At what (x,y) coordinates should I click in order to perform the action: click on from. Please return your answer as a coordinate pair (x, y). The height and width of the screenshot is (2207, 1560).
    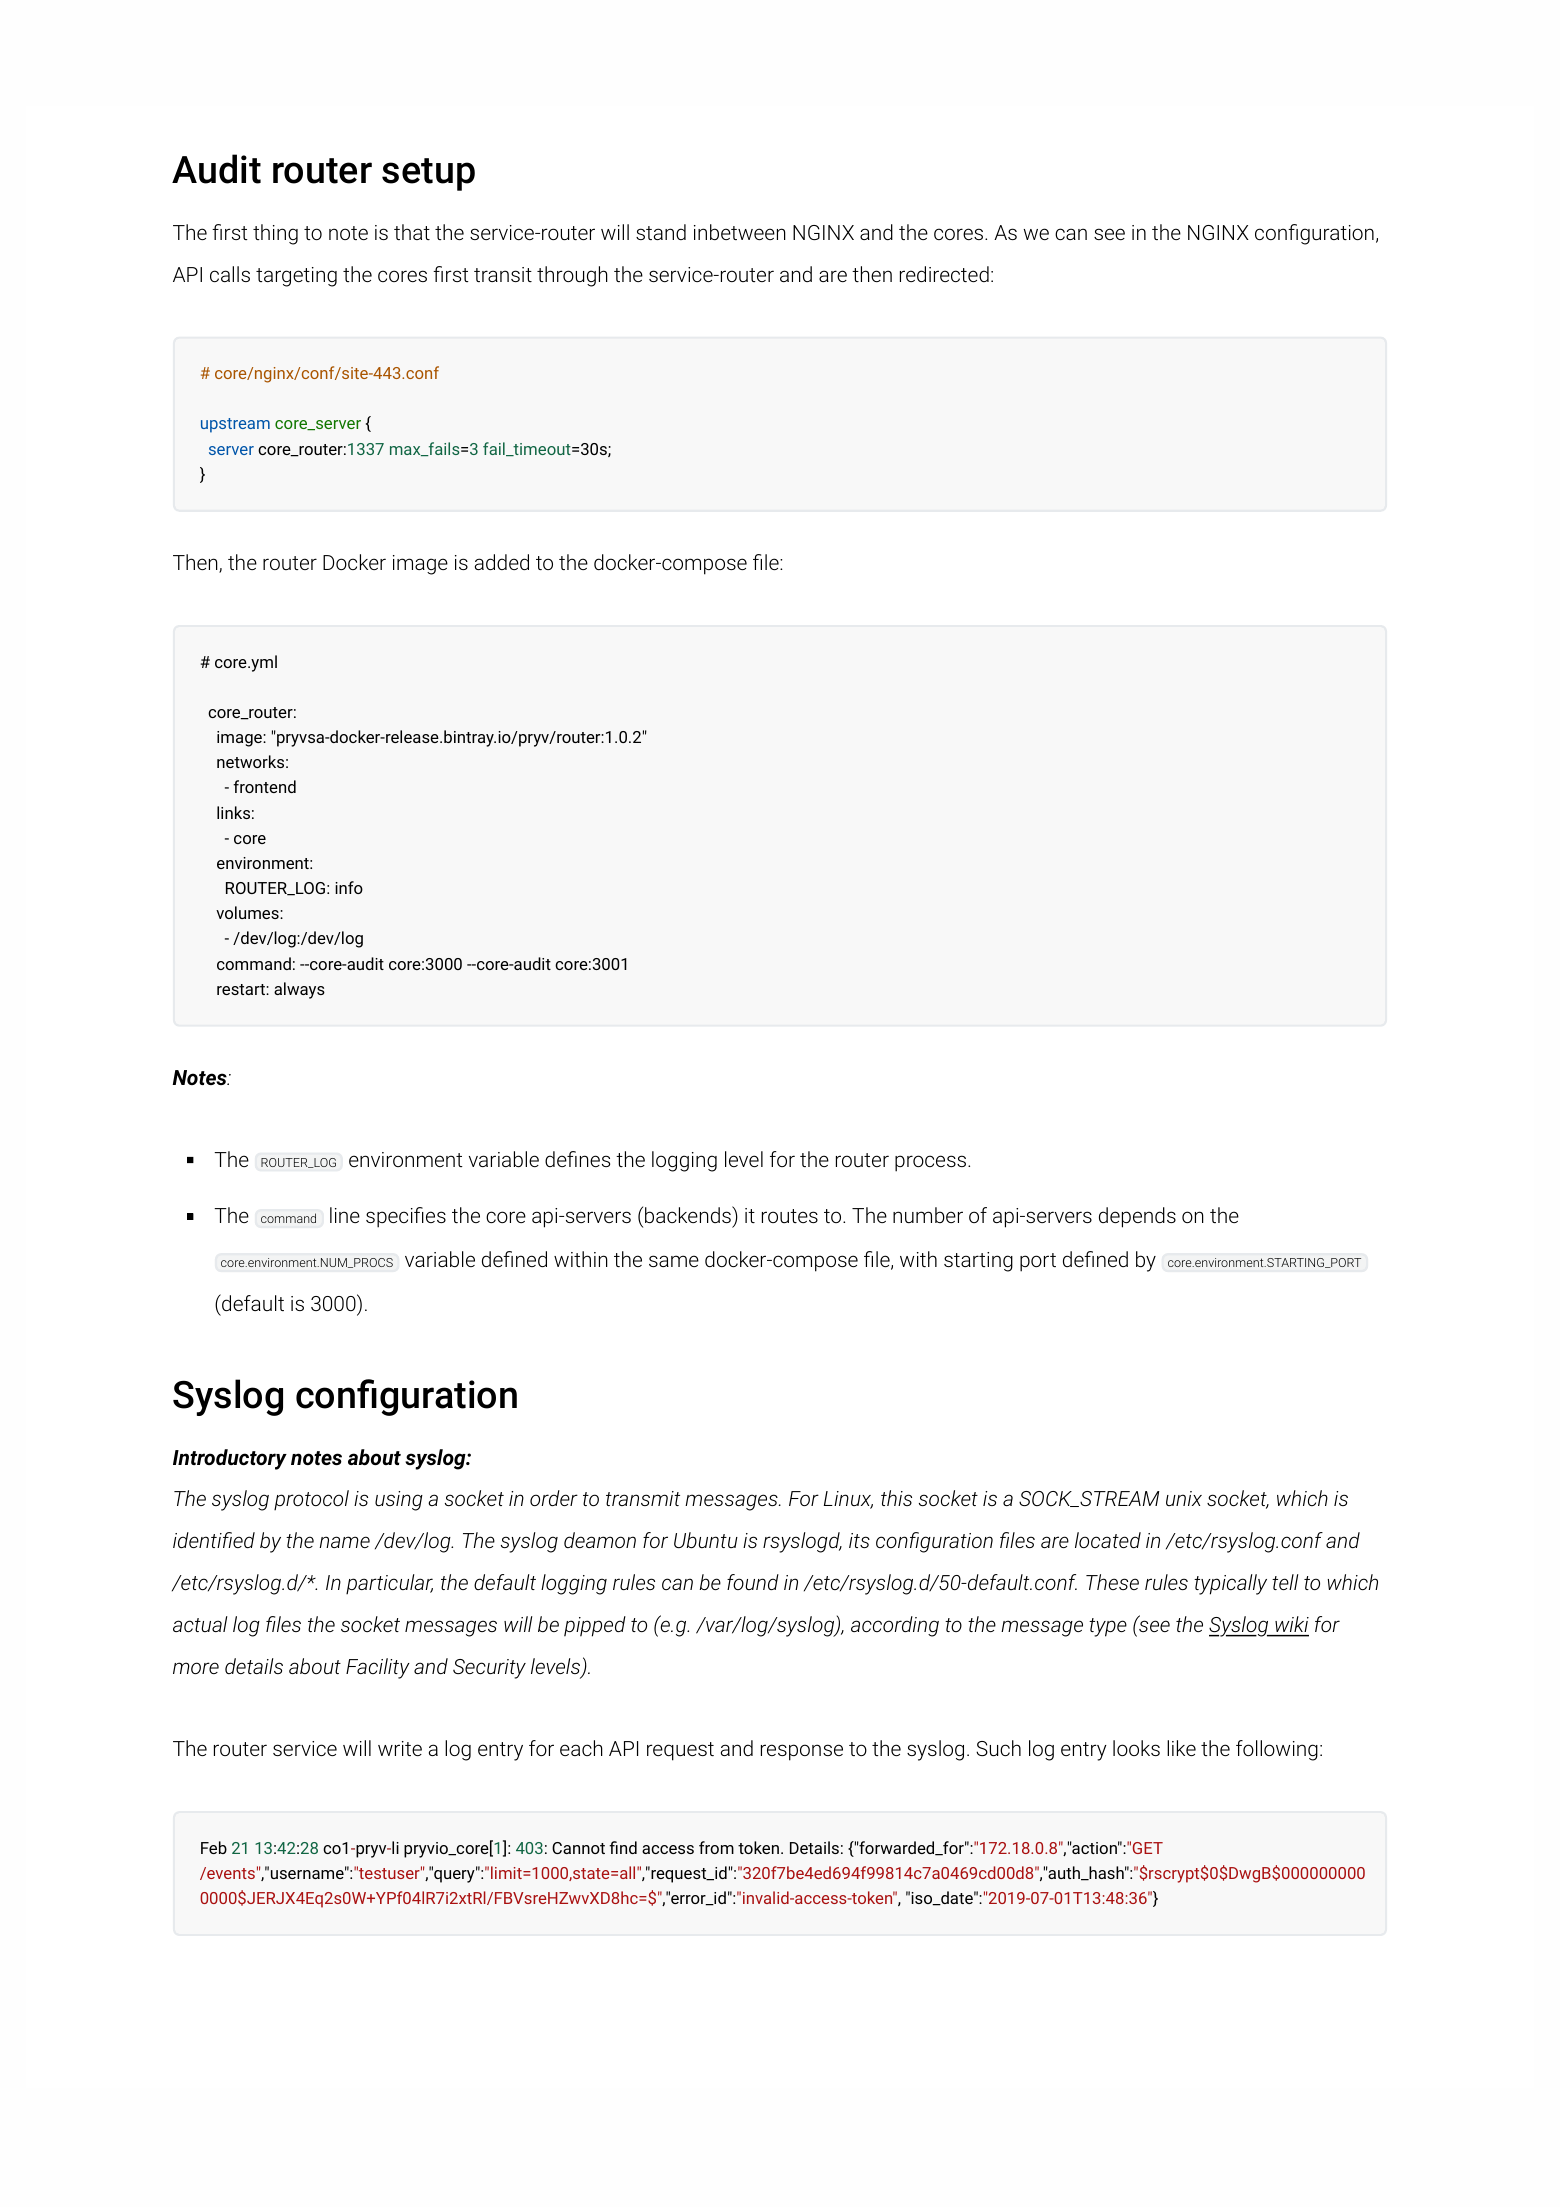
    Looking at the image, I should click on (716, 1847).
